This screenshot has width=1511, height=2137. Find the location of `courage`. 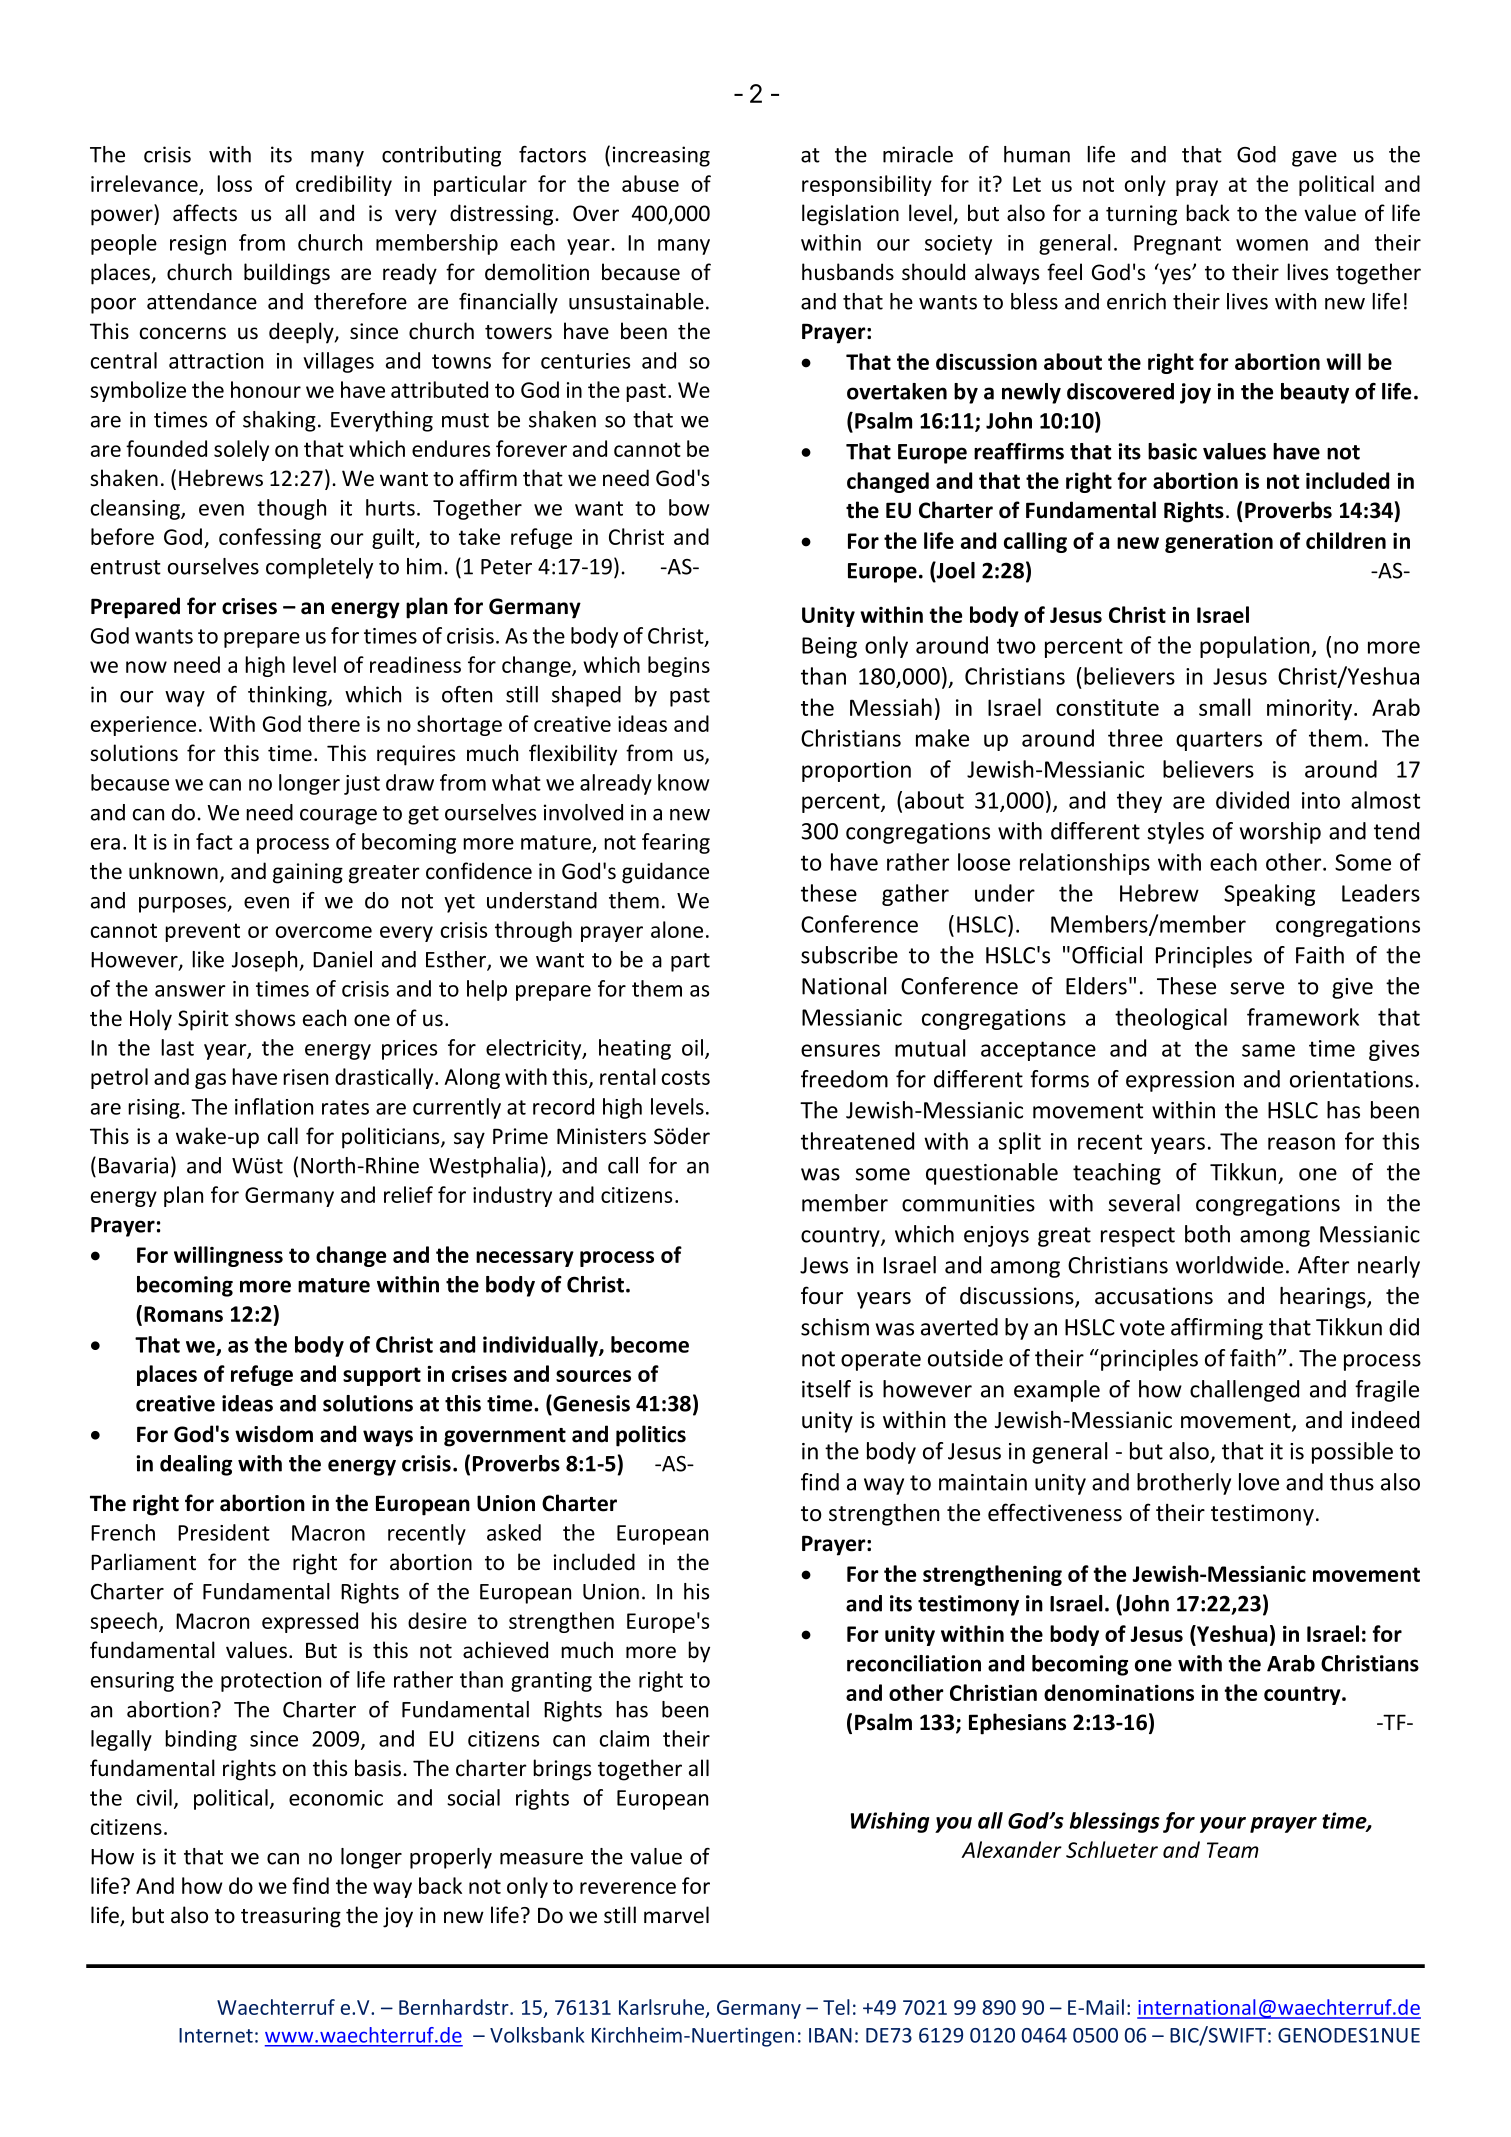

courage is located at coordinates (338, 817).
